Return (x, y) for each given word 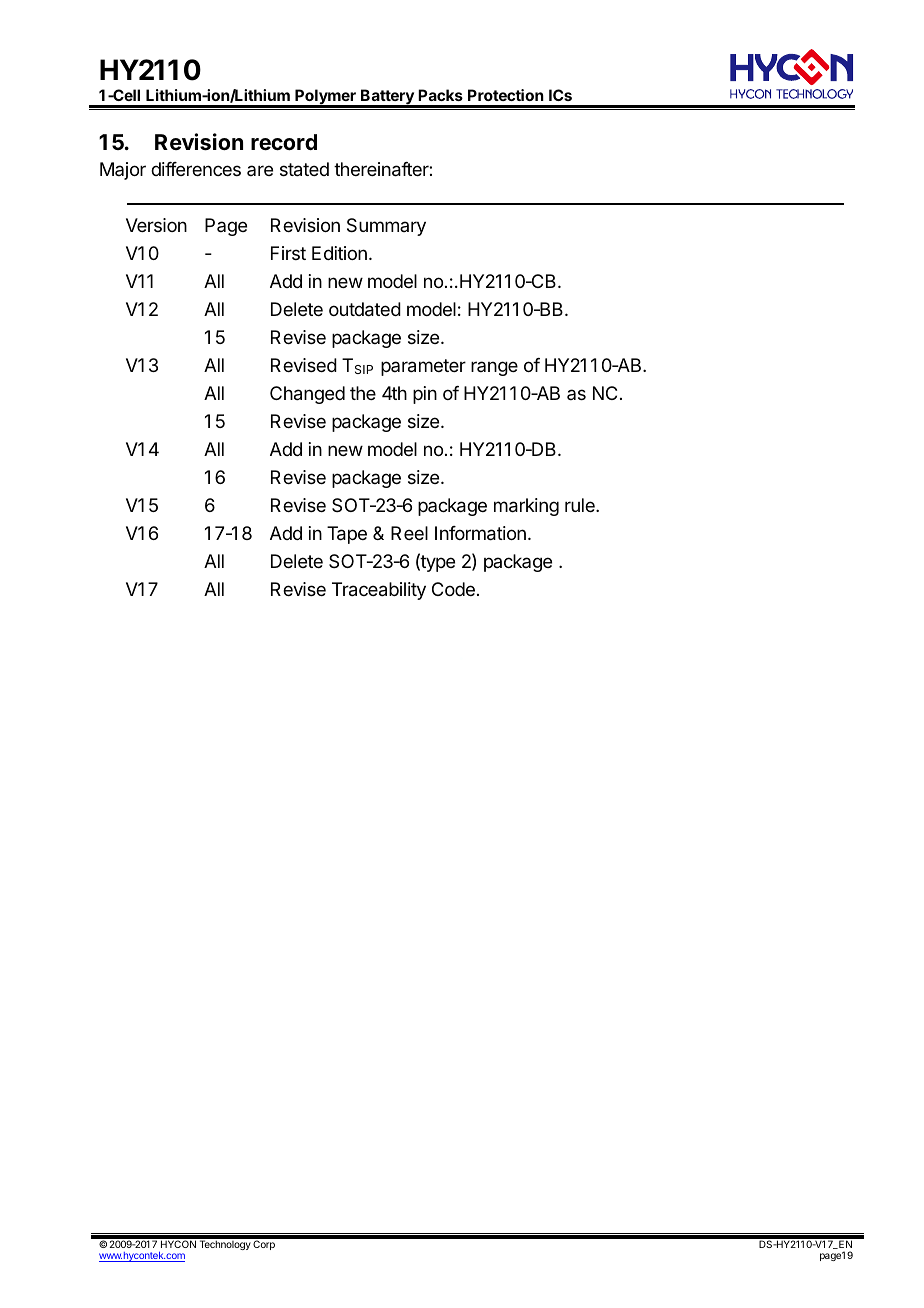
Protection (506, 95)
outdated (365, 309)
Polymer (325, 98)
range (494, 368)
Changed (307, 395)
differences (196, 169)
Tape (347, 535)
